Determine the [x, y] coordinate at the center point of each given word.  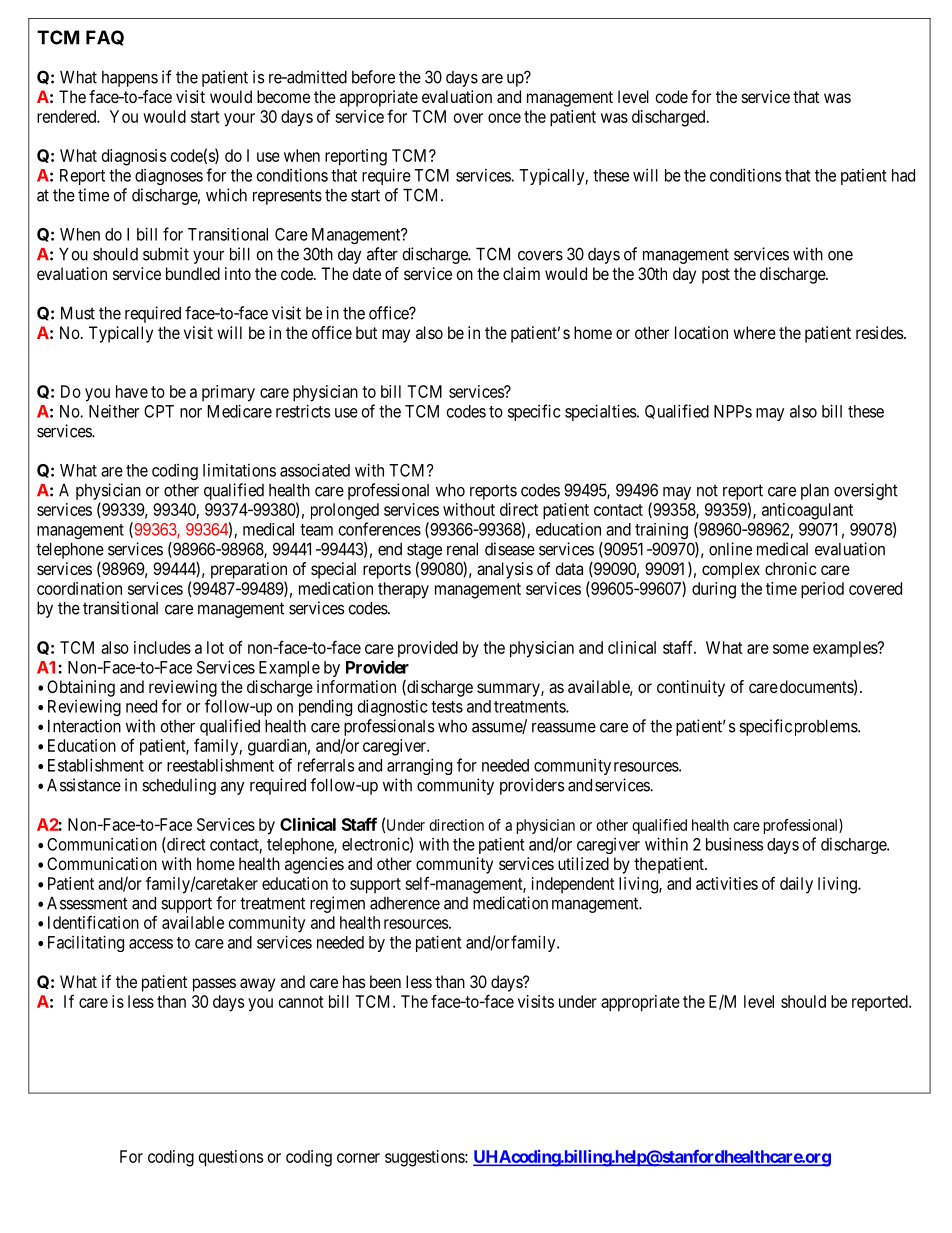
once [504, 118]
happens [130, 79]
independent [573, 885]
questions [231, 1158]
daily [796, 885]
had [903, 175]
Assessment [87, 903]
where [754, 332]
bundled [193, 273]
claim [521, 273]
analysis [505, 570]
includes [162, 647]
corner [358, 1158]
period [822, 590]
